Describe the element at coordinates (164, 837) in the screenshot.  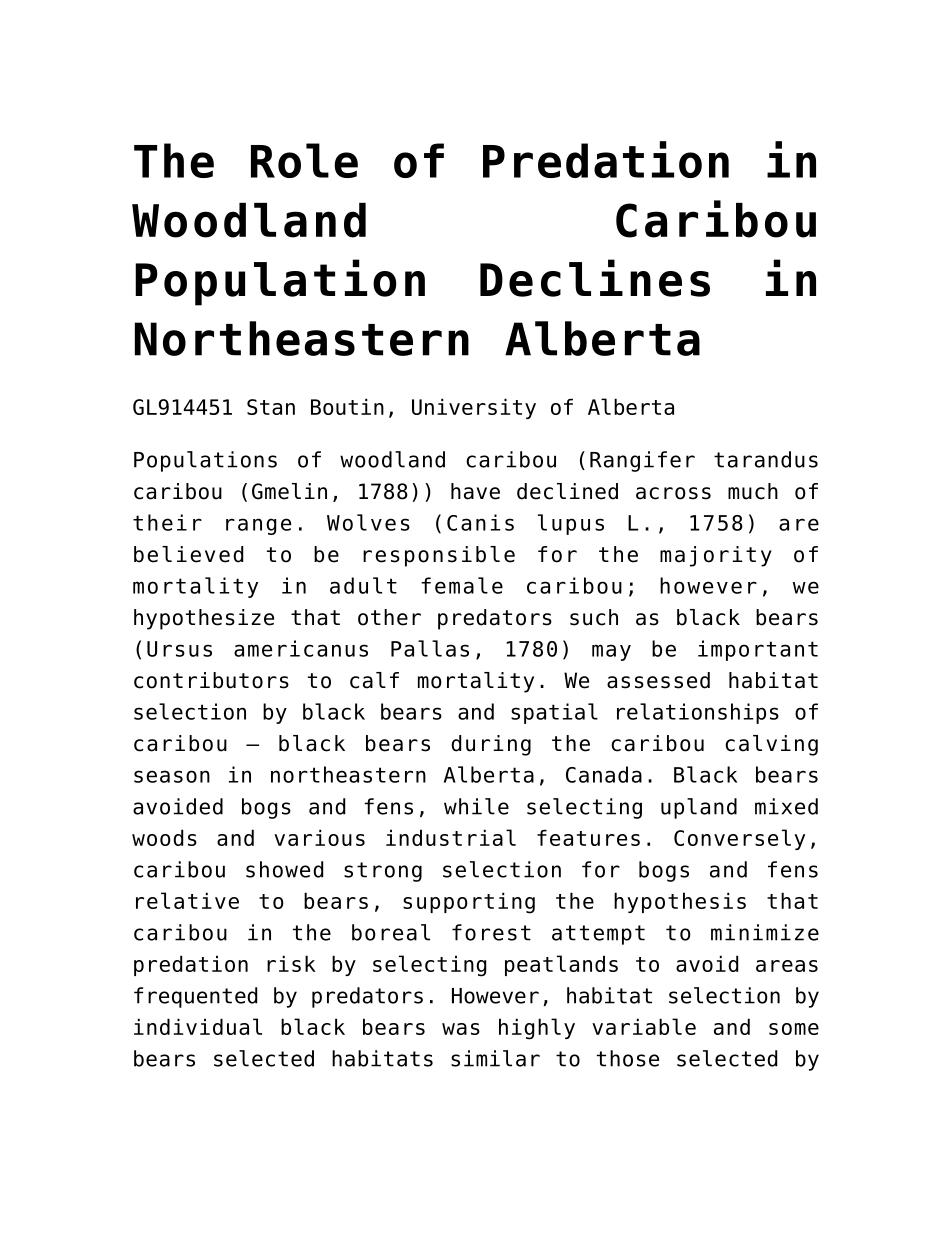
I see `woods` at that location.
